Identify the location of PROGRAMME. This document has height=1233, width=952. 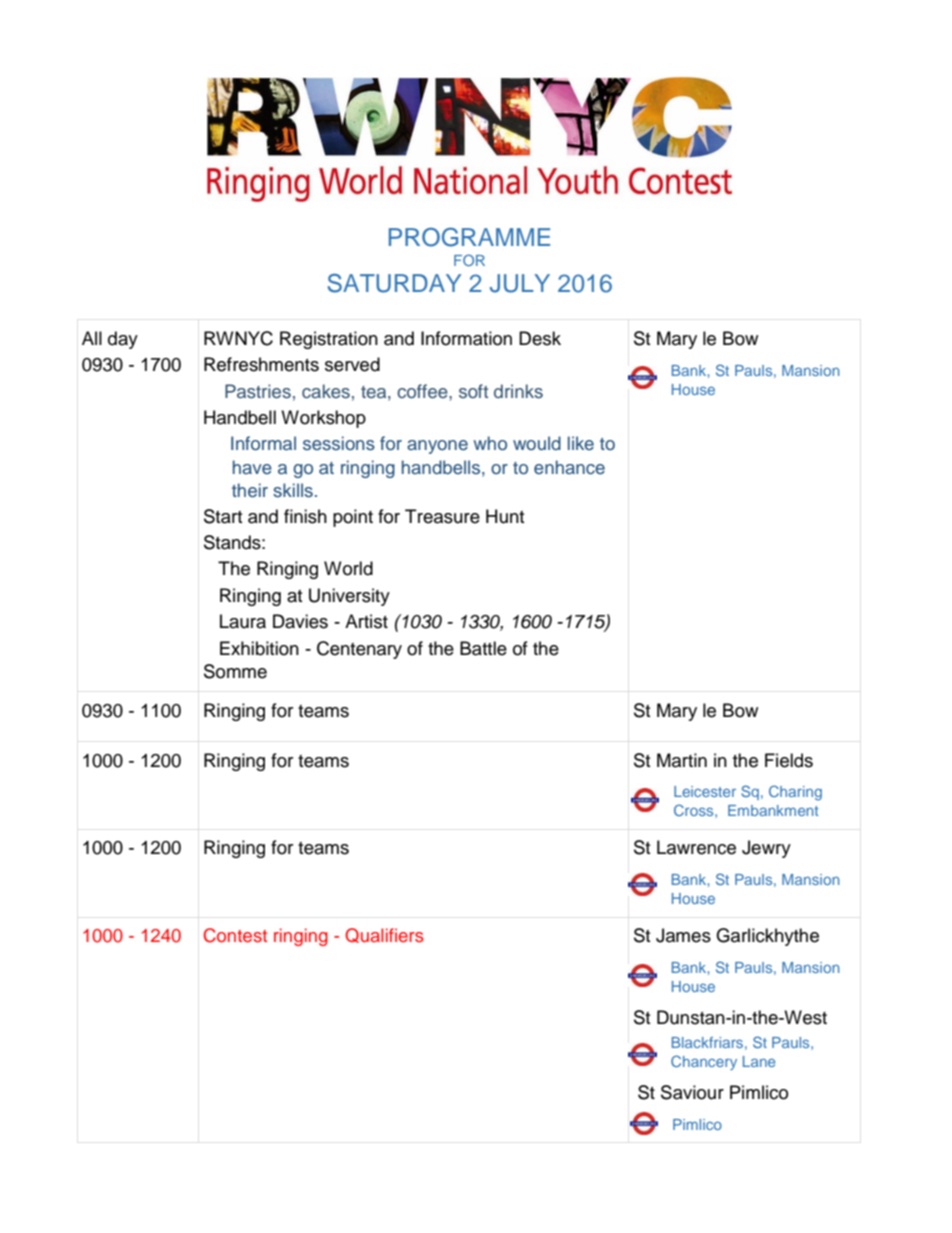
(469, 237).
